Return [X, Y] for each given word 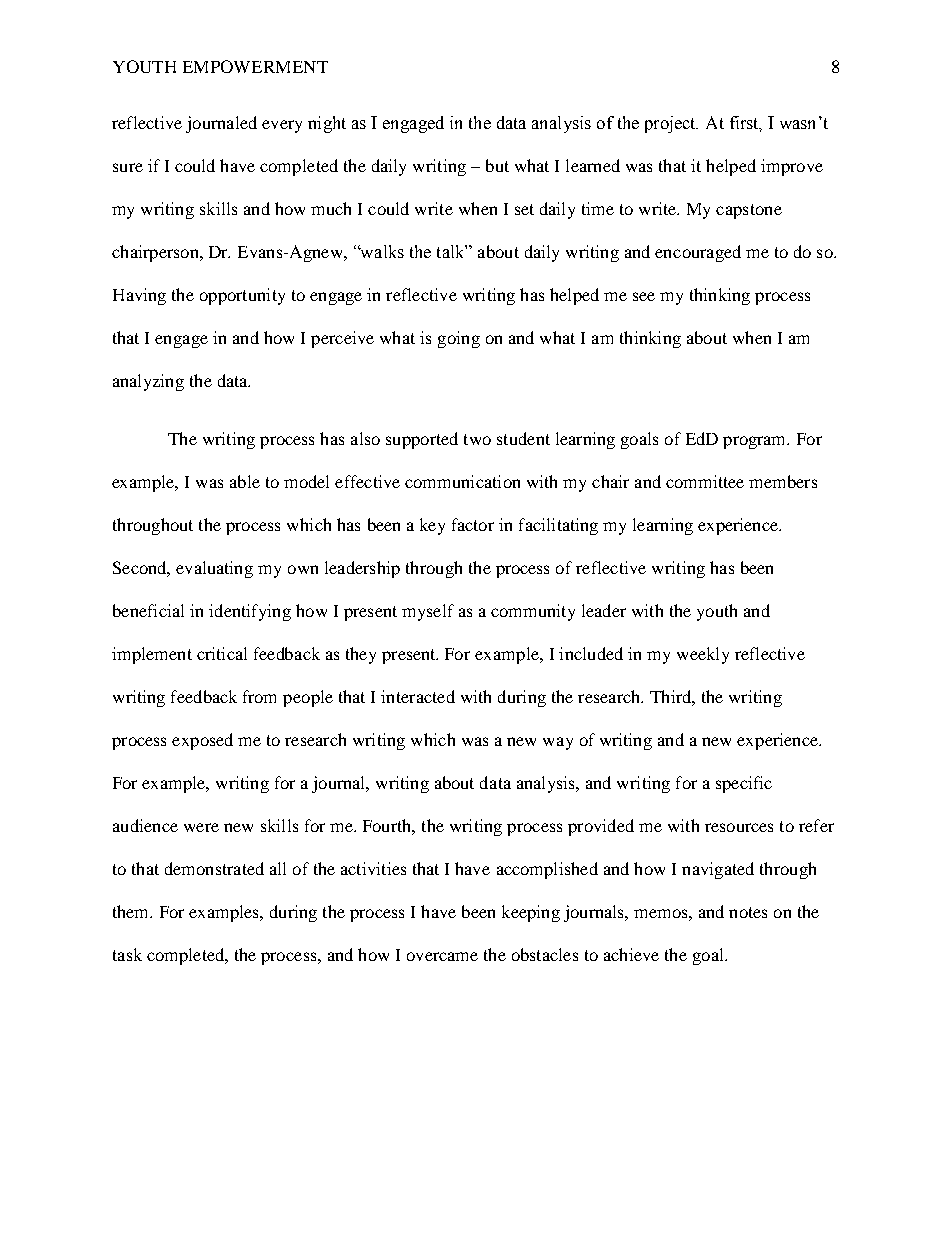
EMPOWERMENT [255, 66]
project [671, 124]
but [497, 165]
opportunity [242, 296]
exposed [202, 741]
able [245, 481]
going [459, 339]
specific [744, 784]
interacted [418, 696]
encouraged [698, 253]
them [132, 911]
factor [473, 524]
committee [705, 481]
